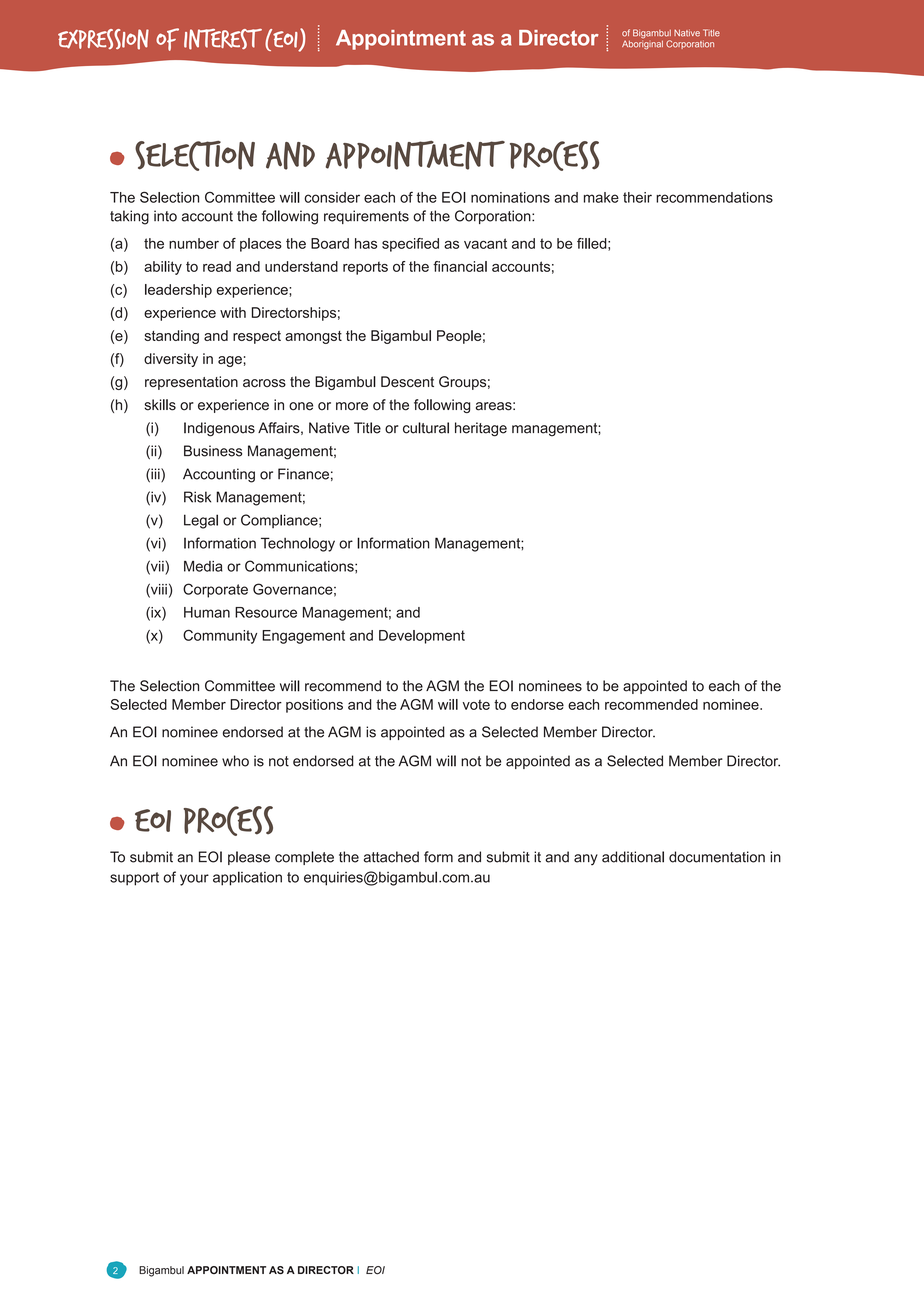 The height and width of the screenshot is (1308, 924). Describe the element at coordinates (476, 704) in the screenshot. I see `vote` at that location.
